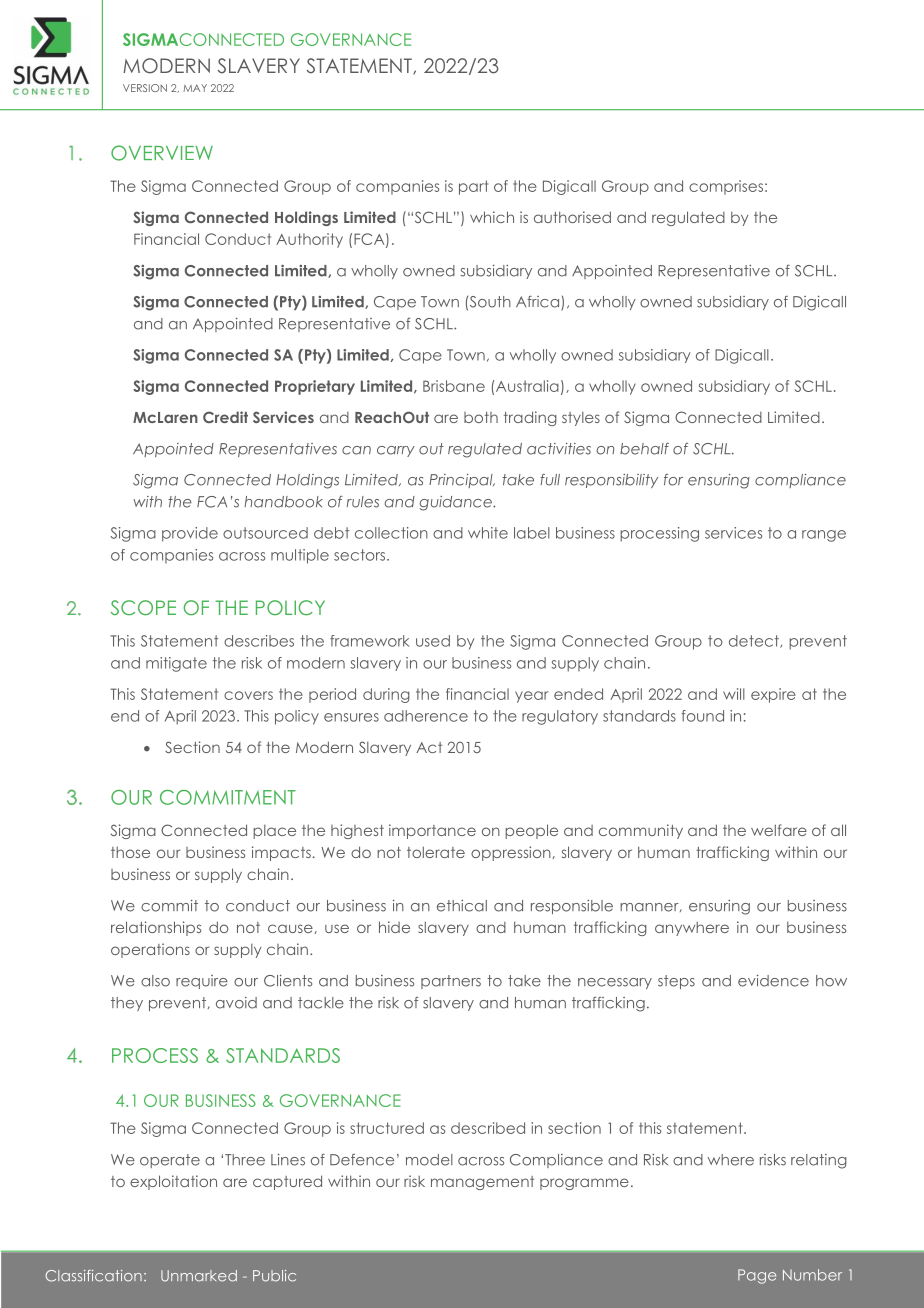  I want to click on Credit, so click(225, 417).
